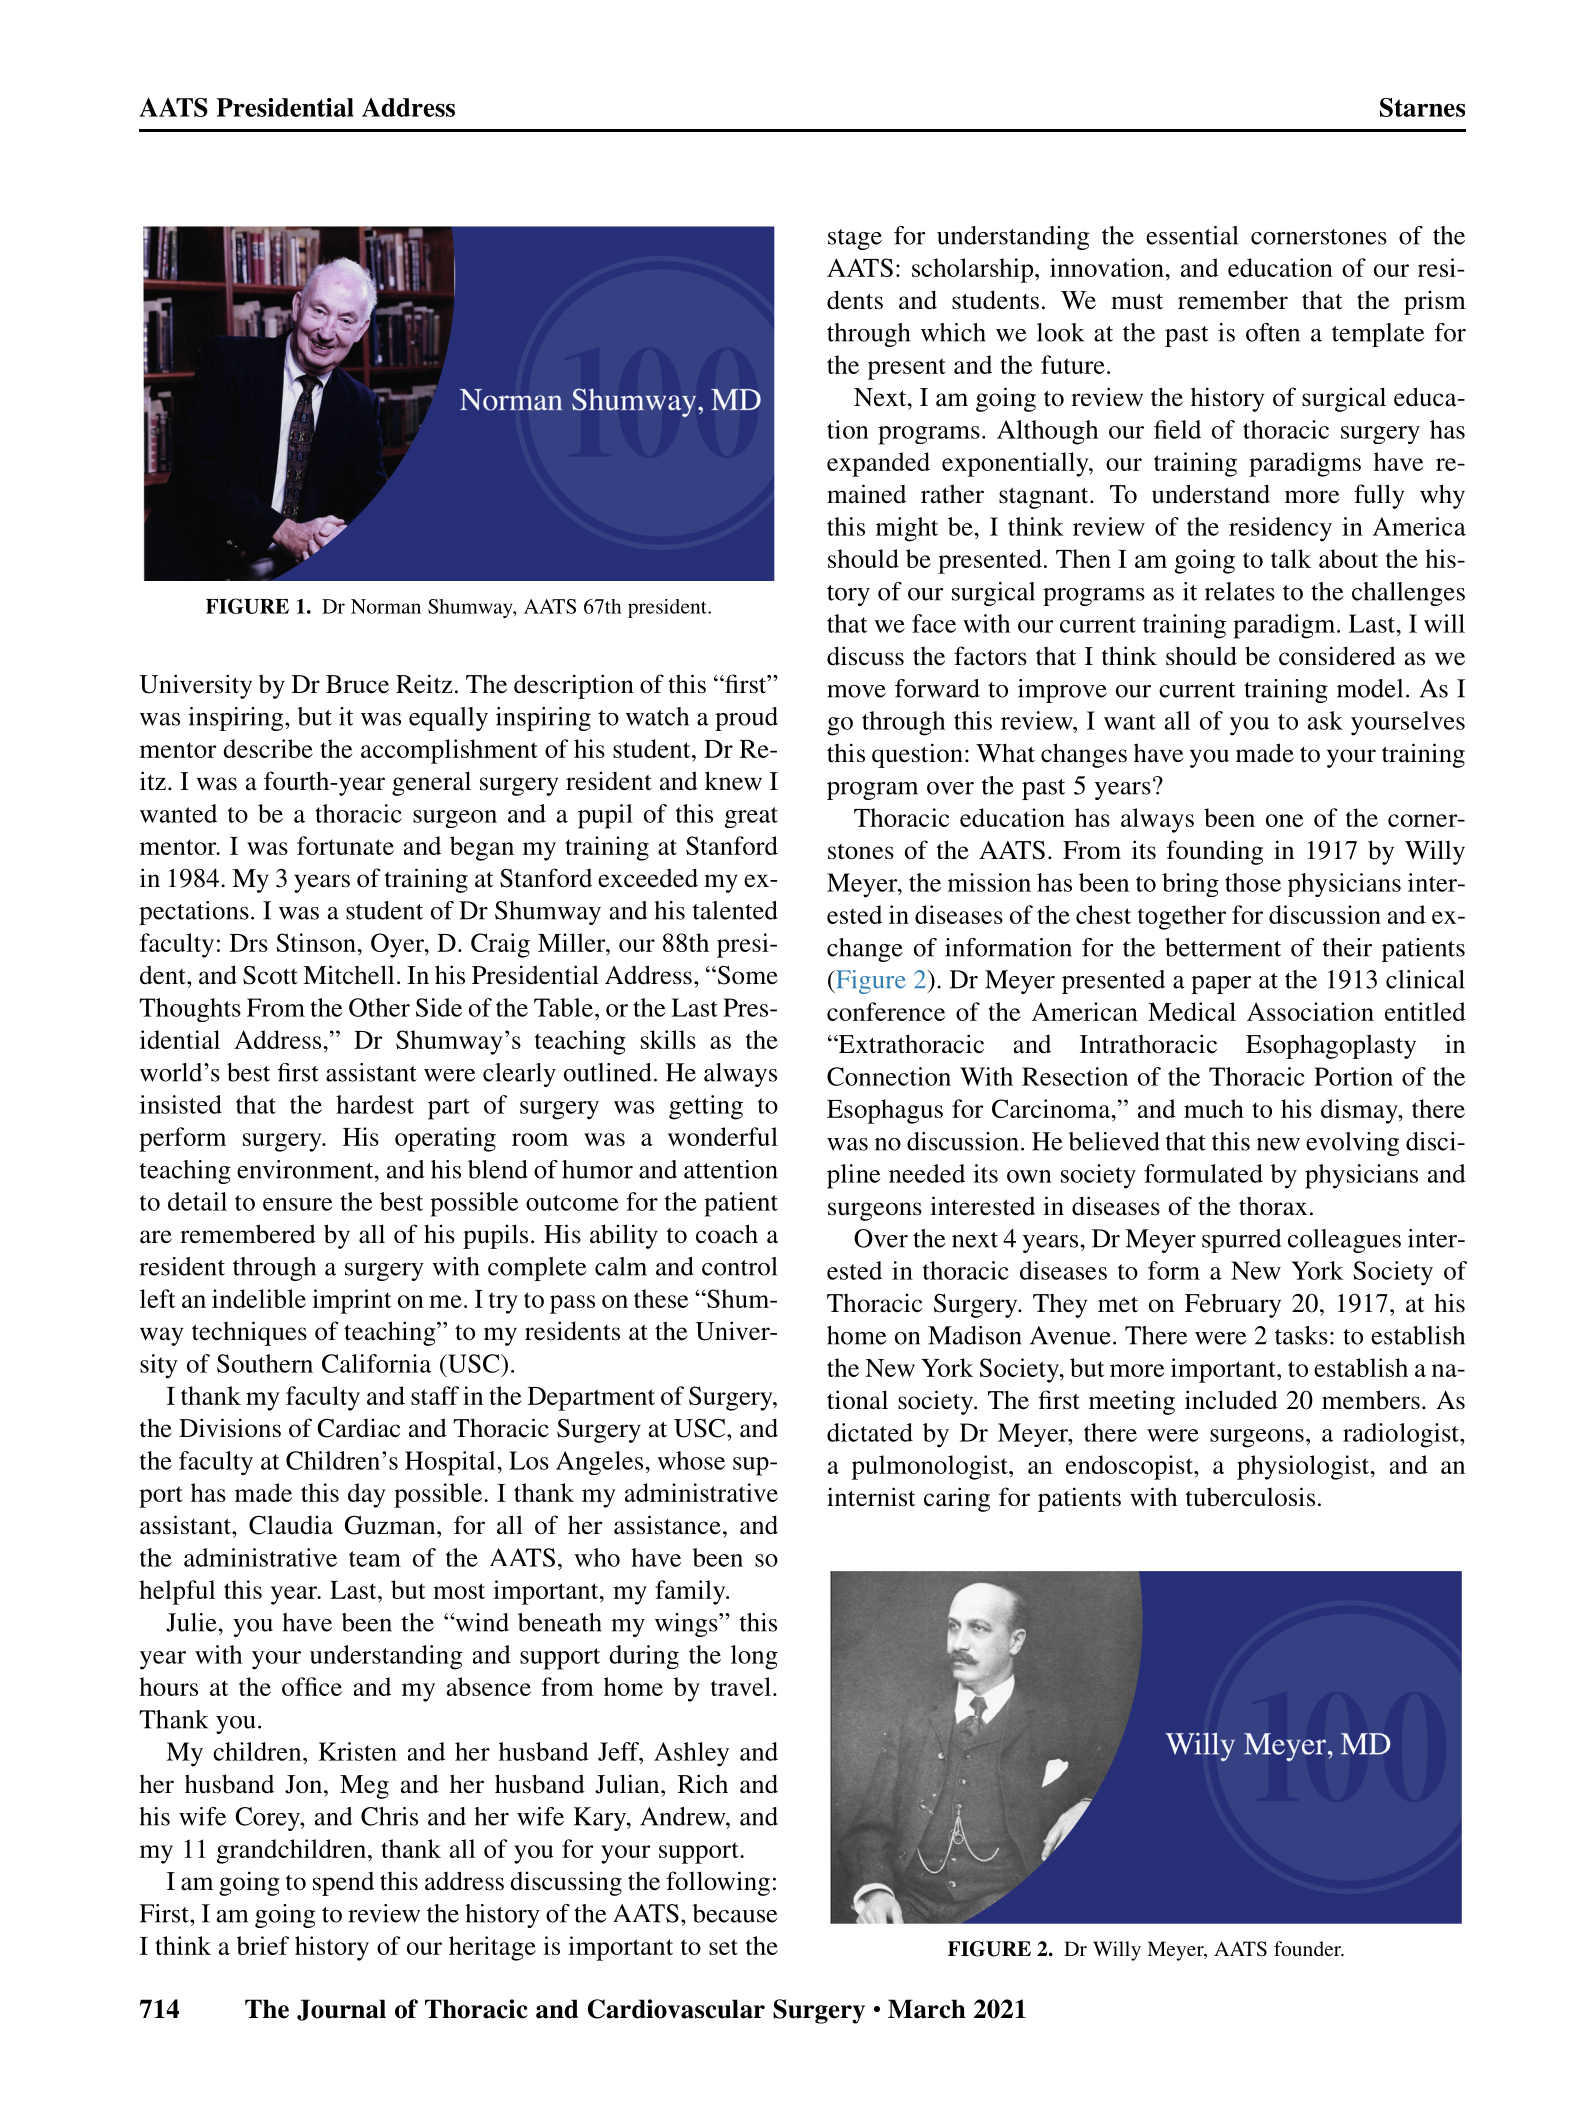 This page has width=1583, height=2119. What do you see at coordinates (1273, 332) in the page?
I see `often` at bounding box center [1273, 332].
